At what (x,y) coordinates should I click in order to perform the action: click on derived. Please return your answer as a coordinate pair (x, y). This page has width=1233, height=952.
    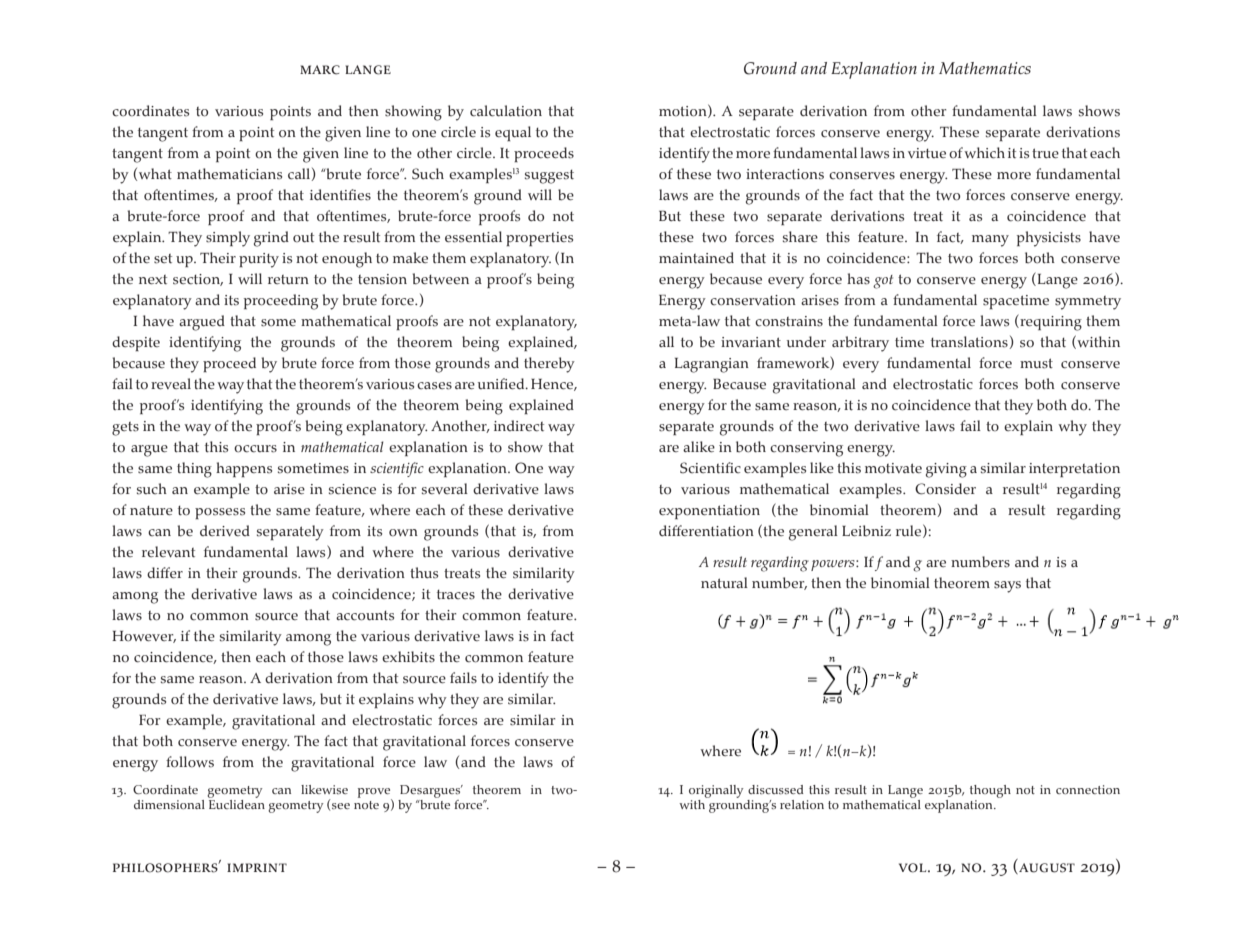
    Looking at the image, I should click on (225, 530).
